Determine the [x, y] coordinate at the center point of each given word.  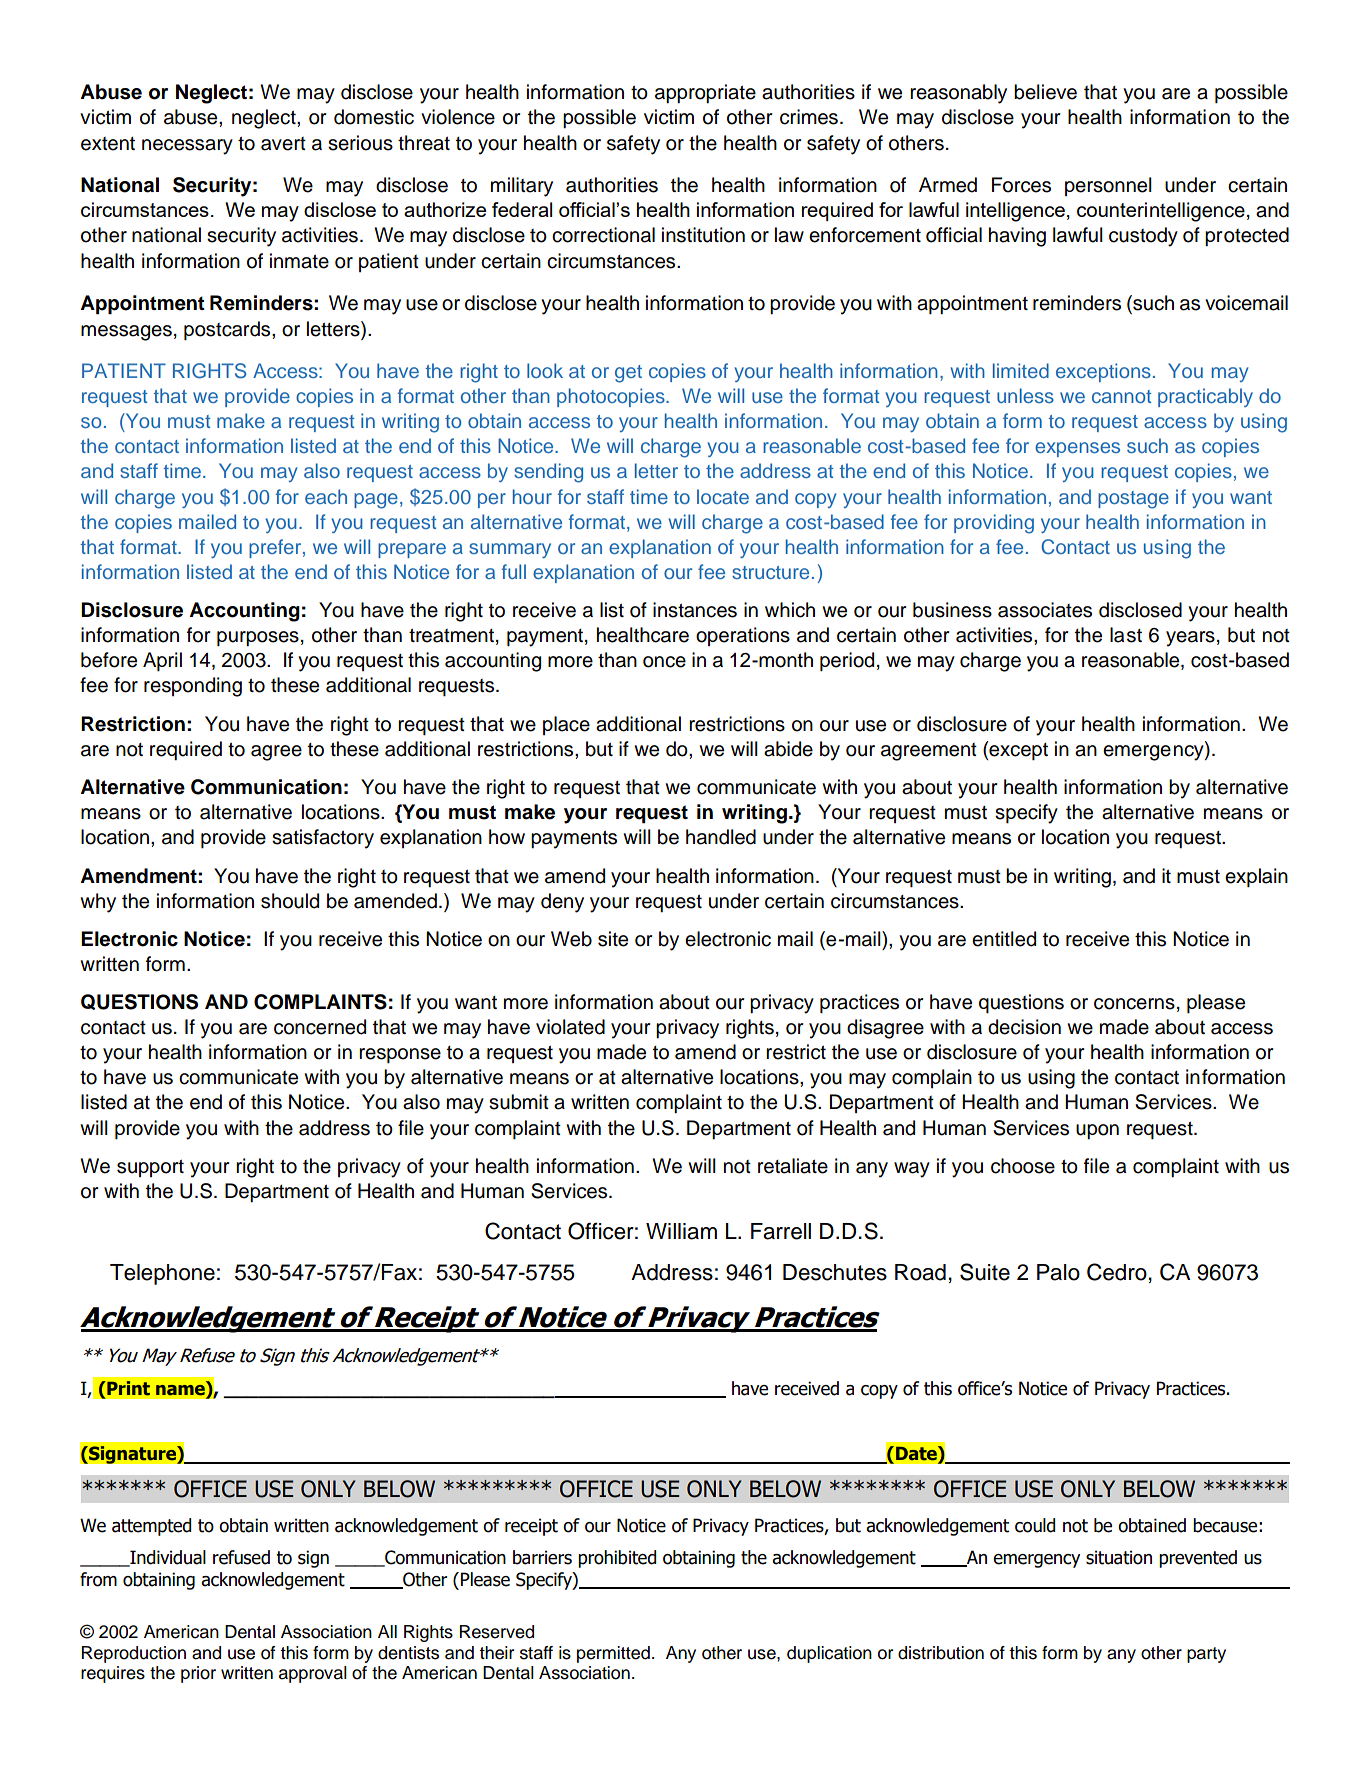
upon [1097, 1131]
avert [283, 144]
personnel [1108, 186]
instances [695, 610]
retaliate [793, 1166]
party [1206, 1655]
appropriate [705, 93]
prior [198, 1674]
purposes [258, 638]
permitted [613, 1654]
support [150, 1168]
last [1126, 635]
